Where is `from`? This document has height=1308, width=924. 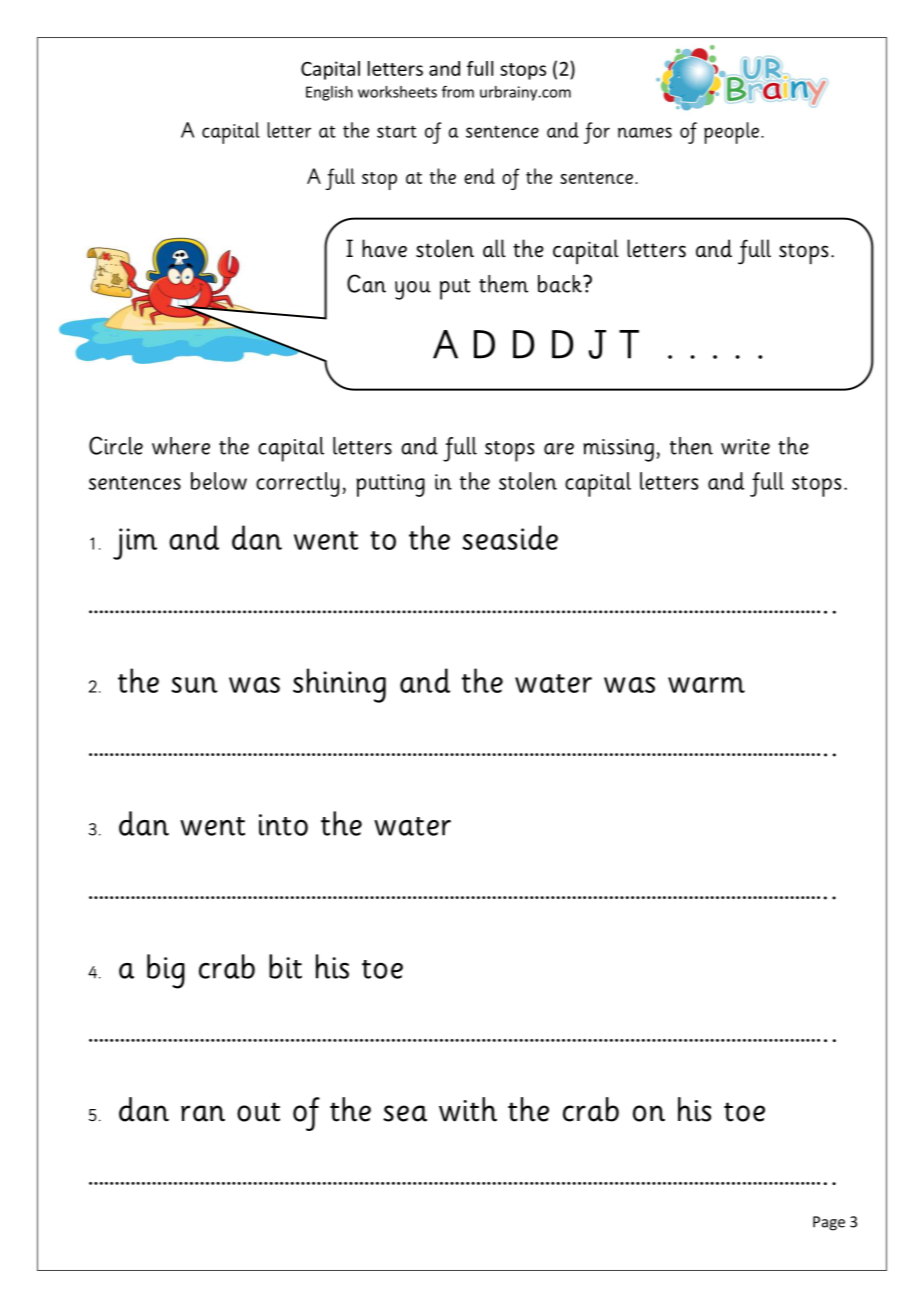 from is located at coordinates (458, 91).
